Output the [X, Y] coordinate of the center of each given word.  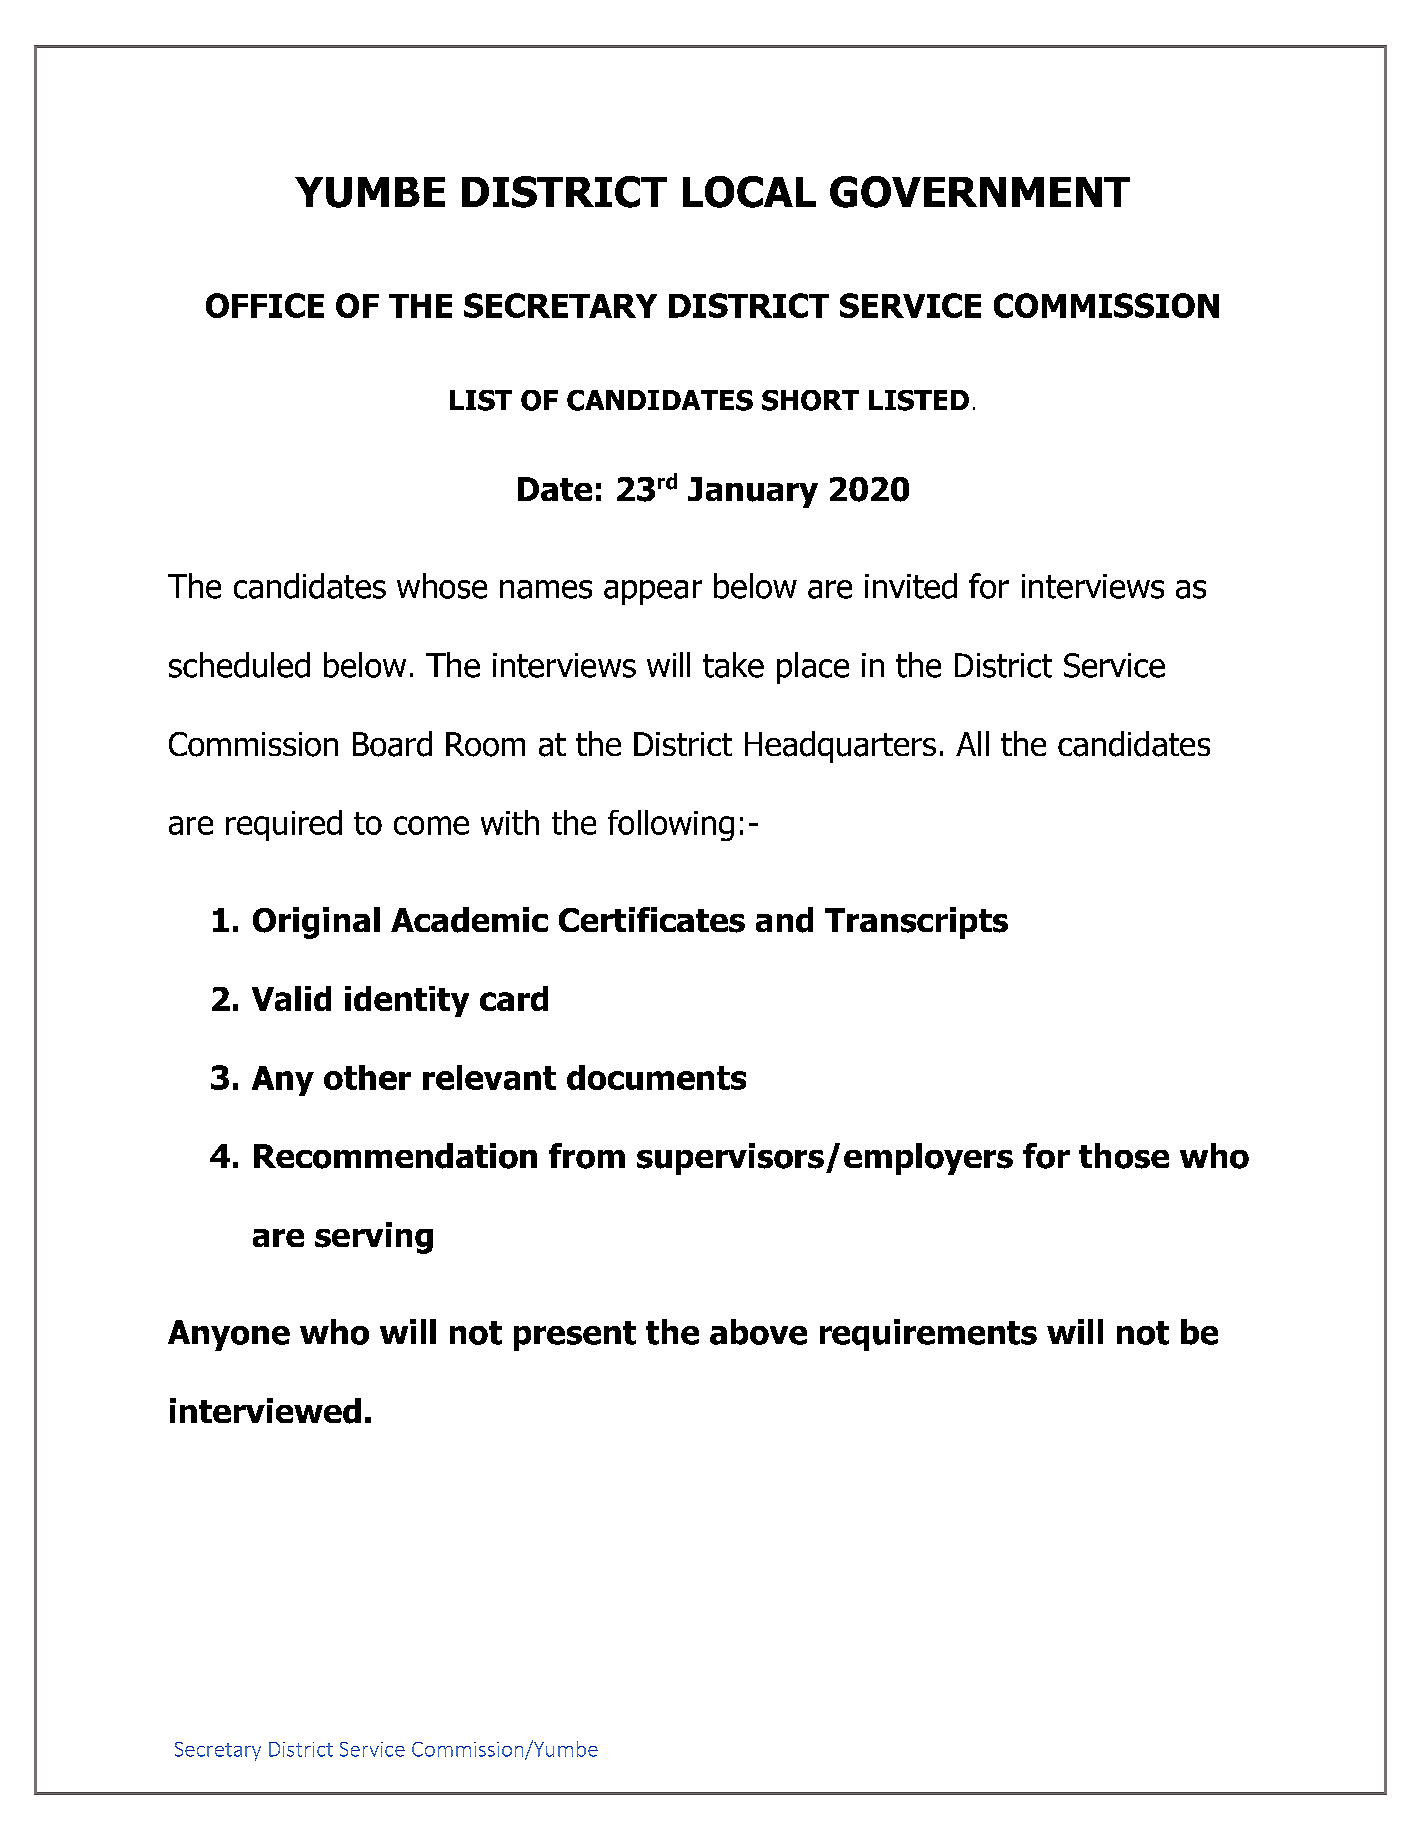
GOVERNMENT [980, 192]
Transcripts [916, 923]
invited [911, 586]
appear [653, 592]
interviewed [265, 1411]
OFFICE [265, 305]
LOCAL [749, 192]
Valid [291, 998]
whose [442, 586]
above [758, 1332]
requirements [928, 1335]
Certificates [652, 920]
